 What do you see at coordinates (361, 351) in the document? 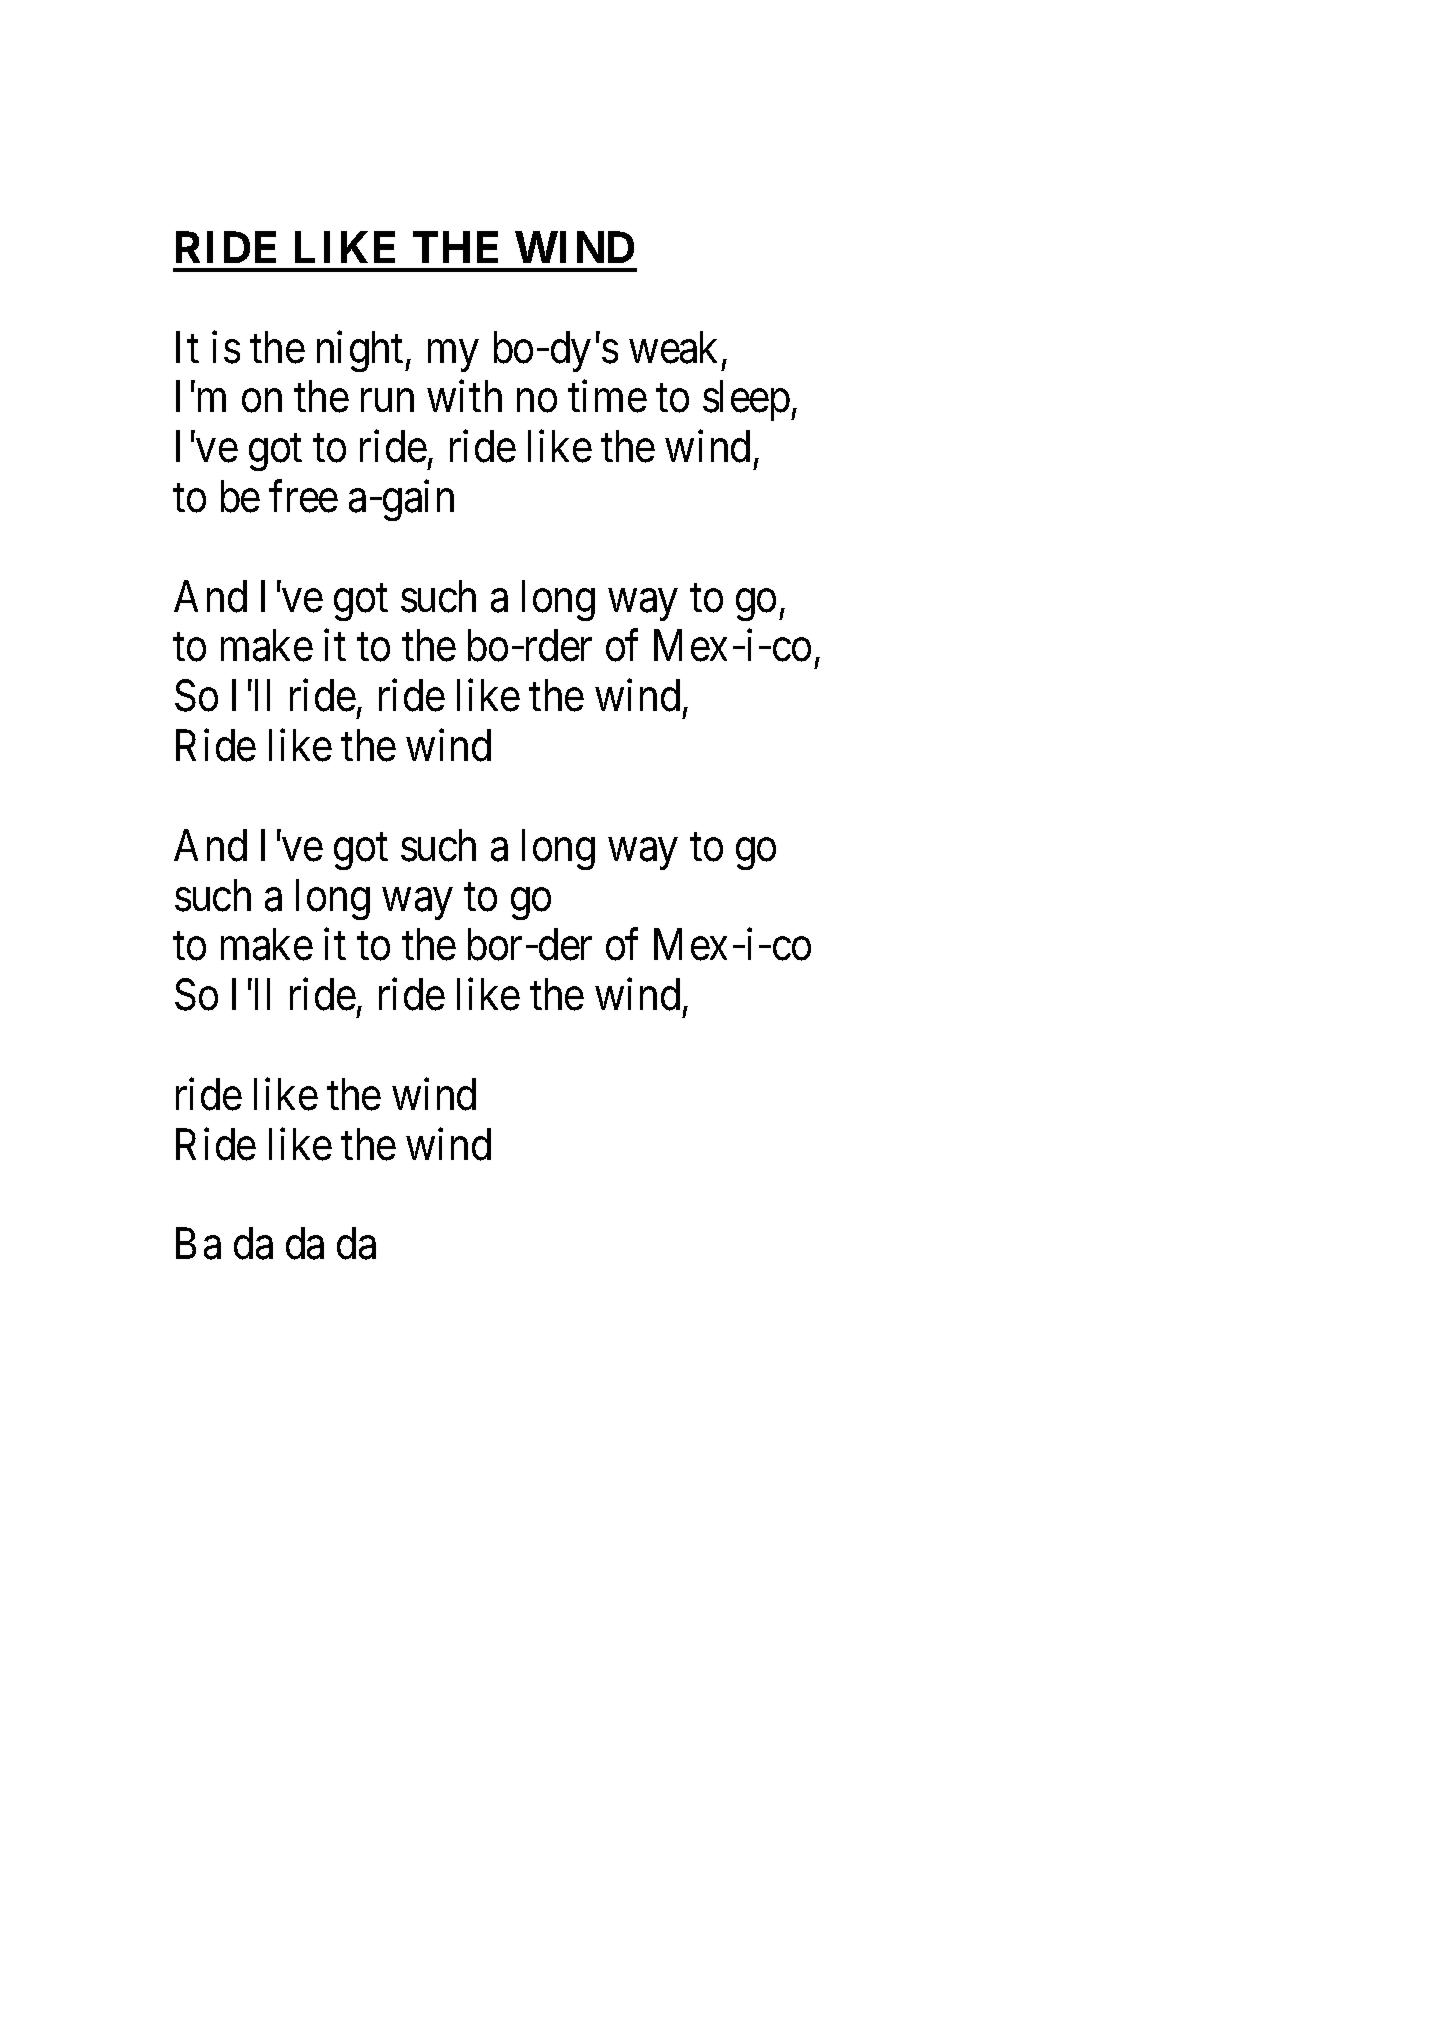
I see `night` at bounding box center [361, 351].
